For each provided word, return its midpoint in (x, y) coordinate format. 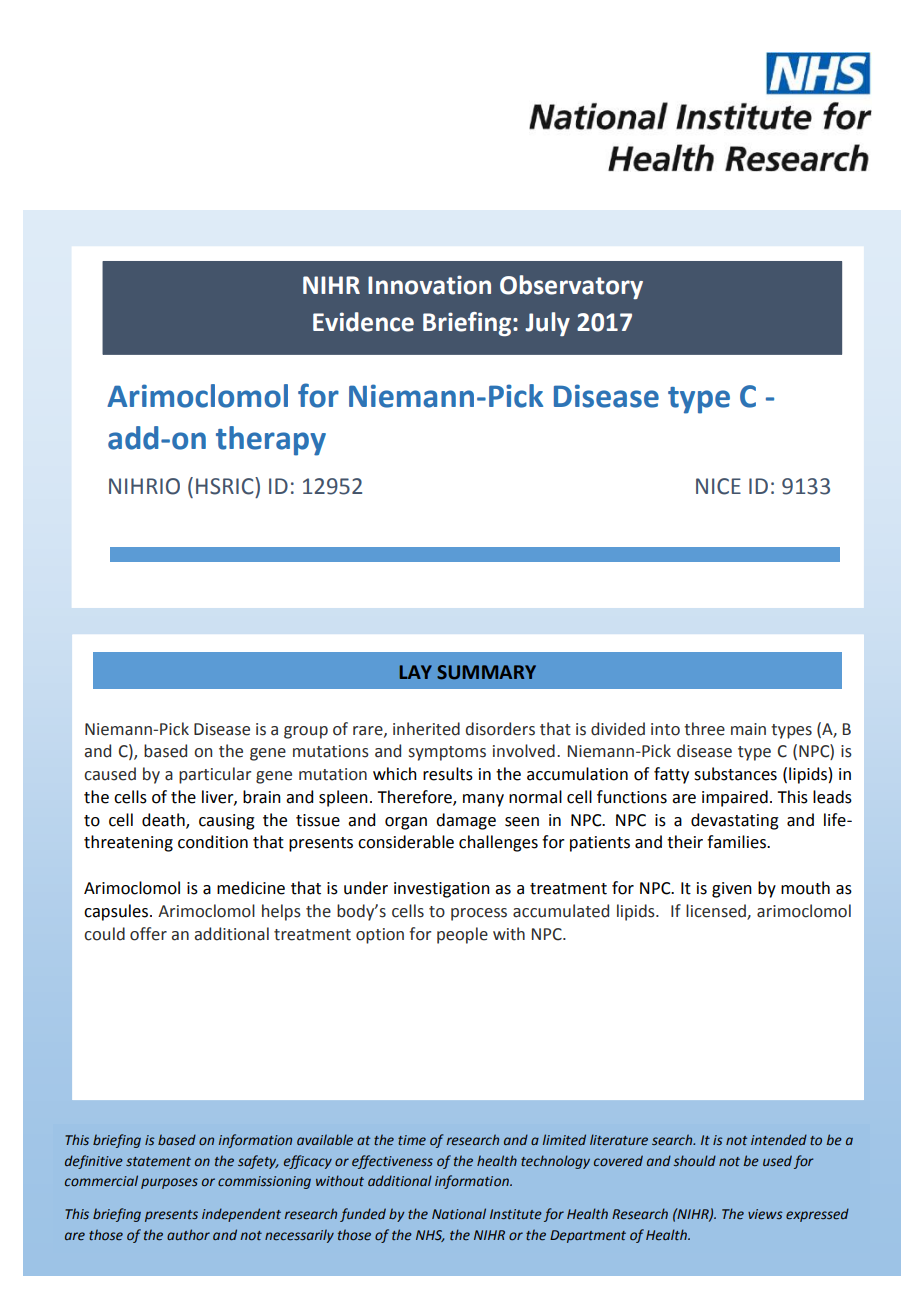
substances (735, 774)
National (459, 1213)
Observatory (571, 287)
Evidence (363, 322)
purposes (169, 1183)
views (765, 1214)
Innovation (429, 285)
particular (215, 775)
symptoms (447, 753)
